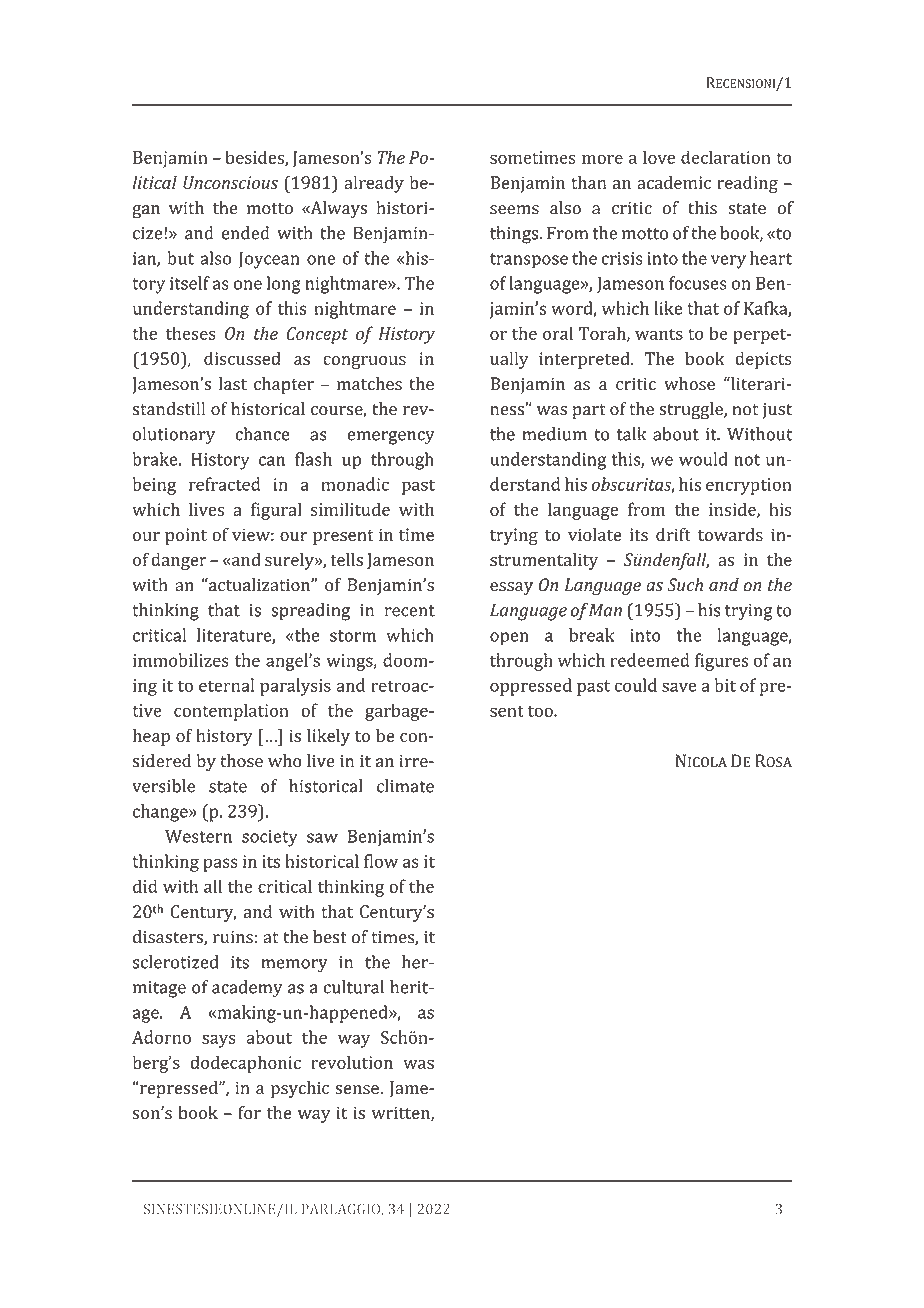 This image has height=1308, width=924. Describe the element at coordinates (226, 685) in the image. I see `eternal` at that location.
